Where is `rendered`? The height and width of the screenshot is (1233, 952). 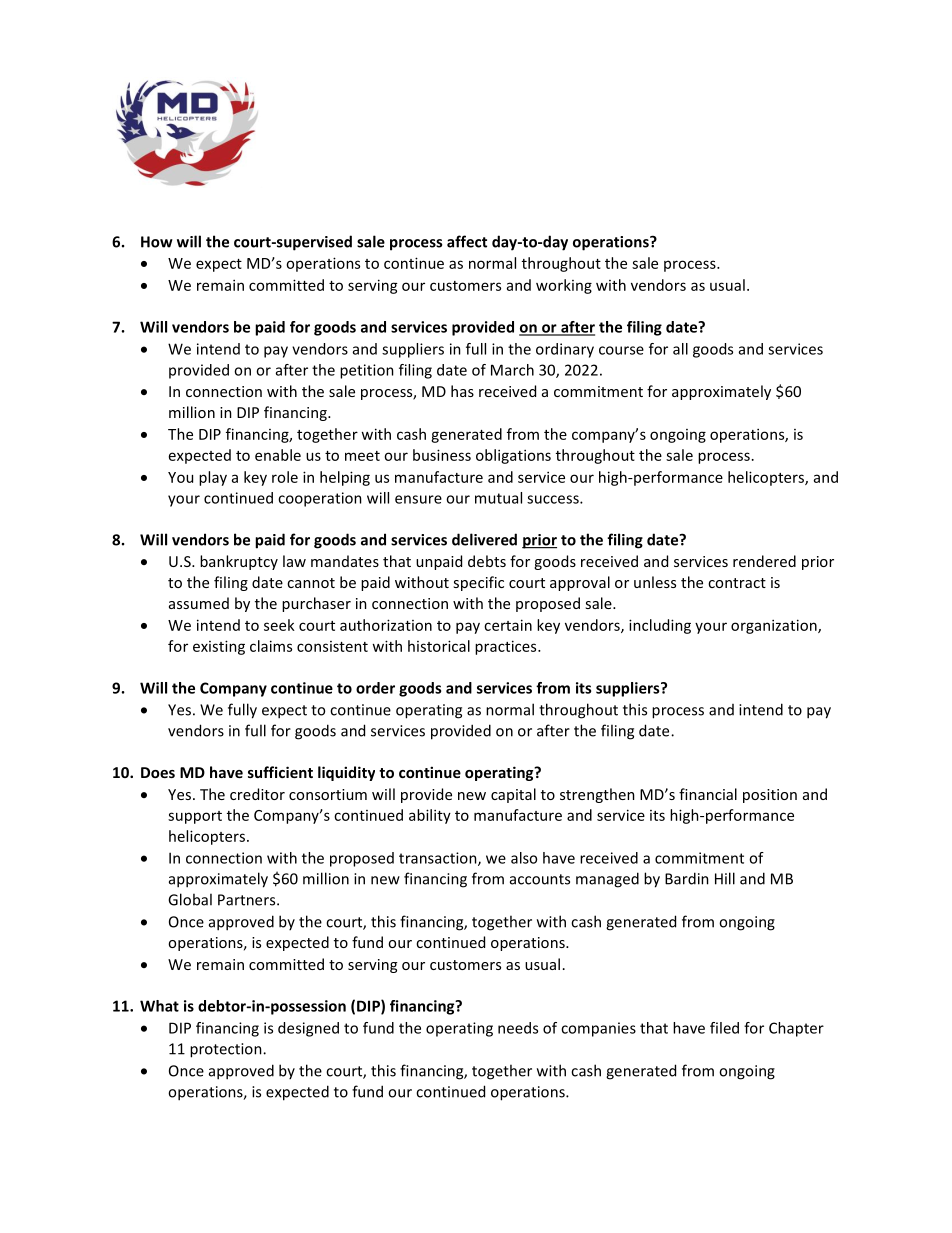 rendered is located at coordinates (764, 561).
